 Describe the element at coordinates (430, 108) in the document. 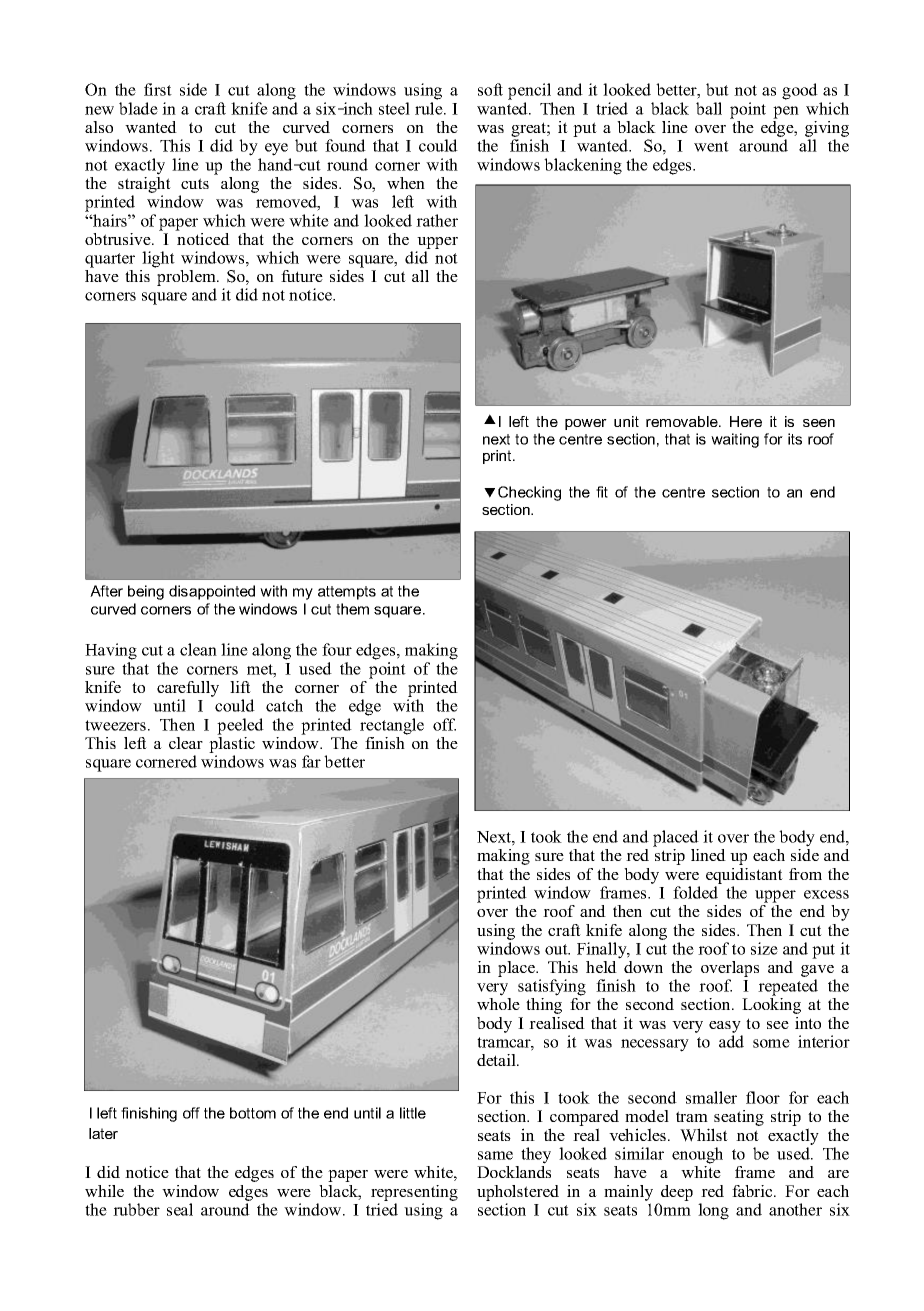

I see `rule` at that location.
